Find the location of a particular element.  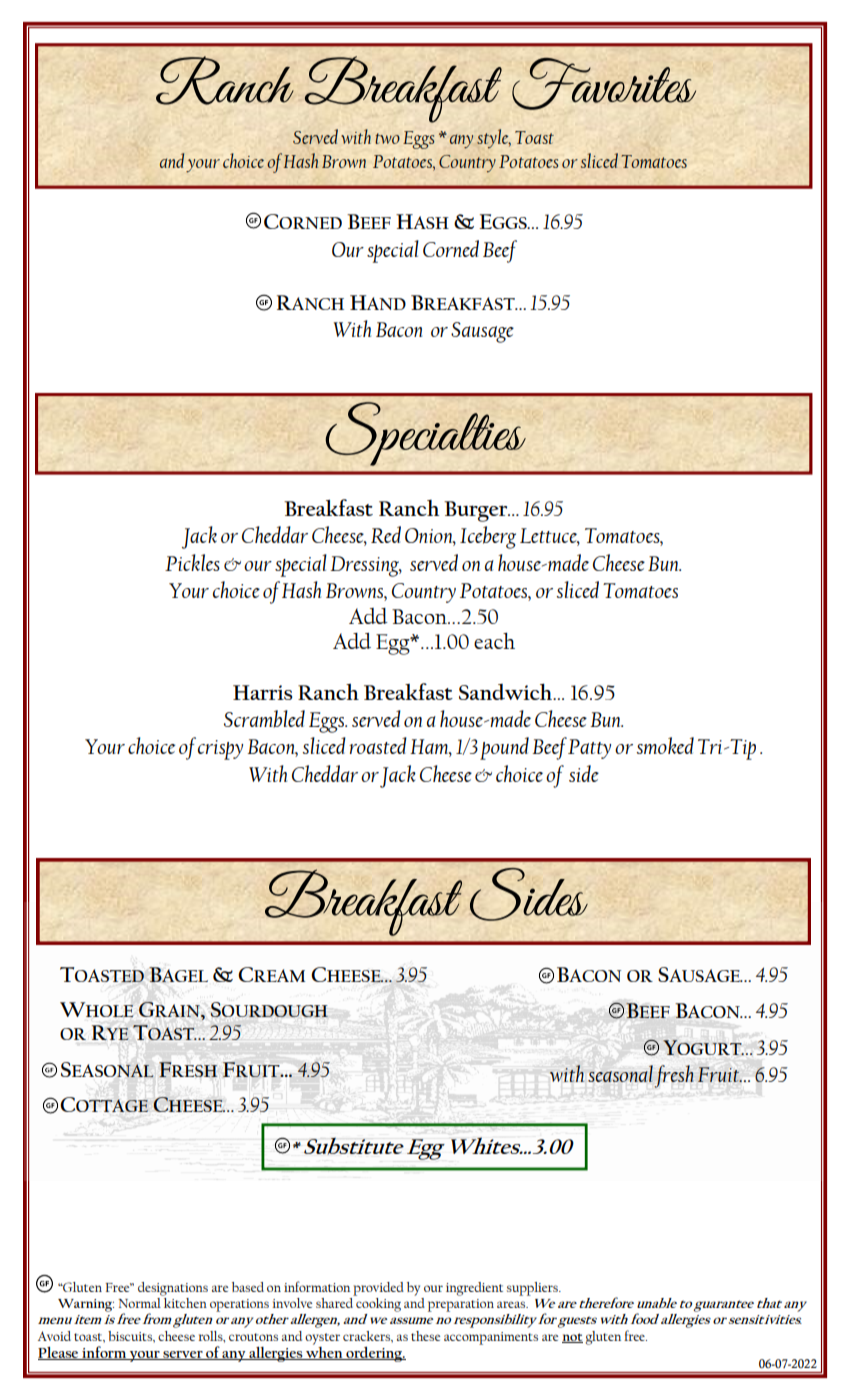

Burger is located at coordinates (477, 511).
